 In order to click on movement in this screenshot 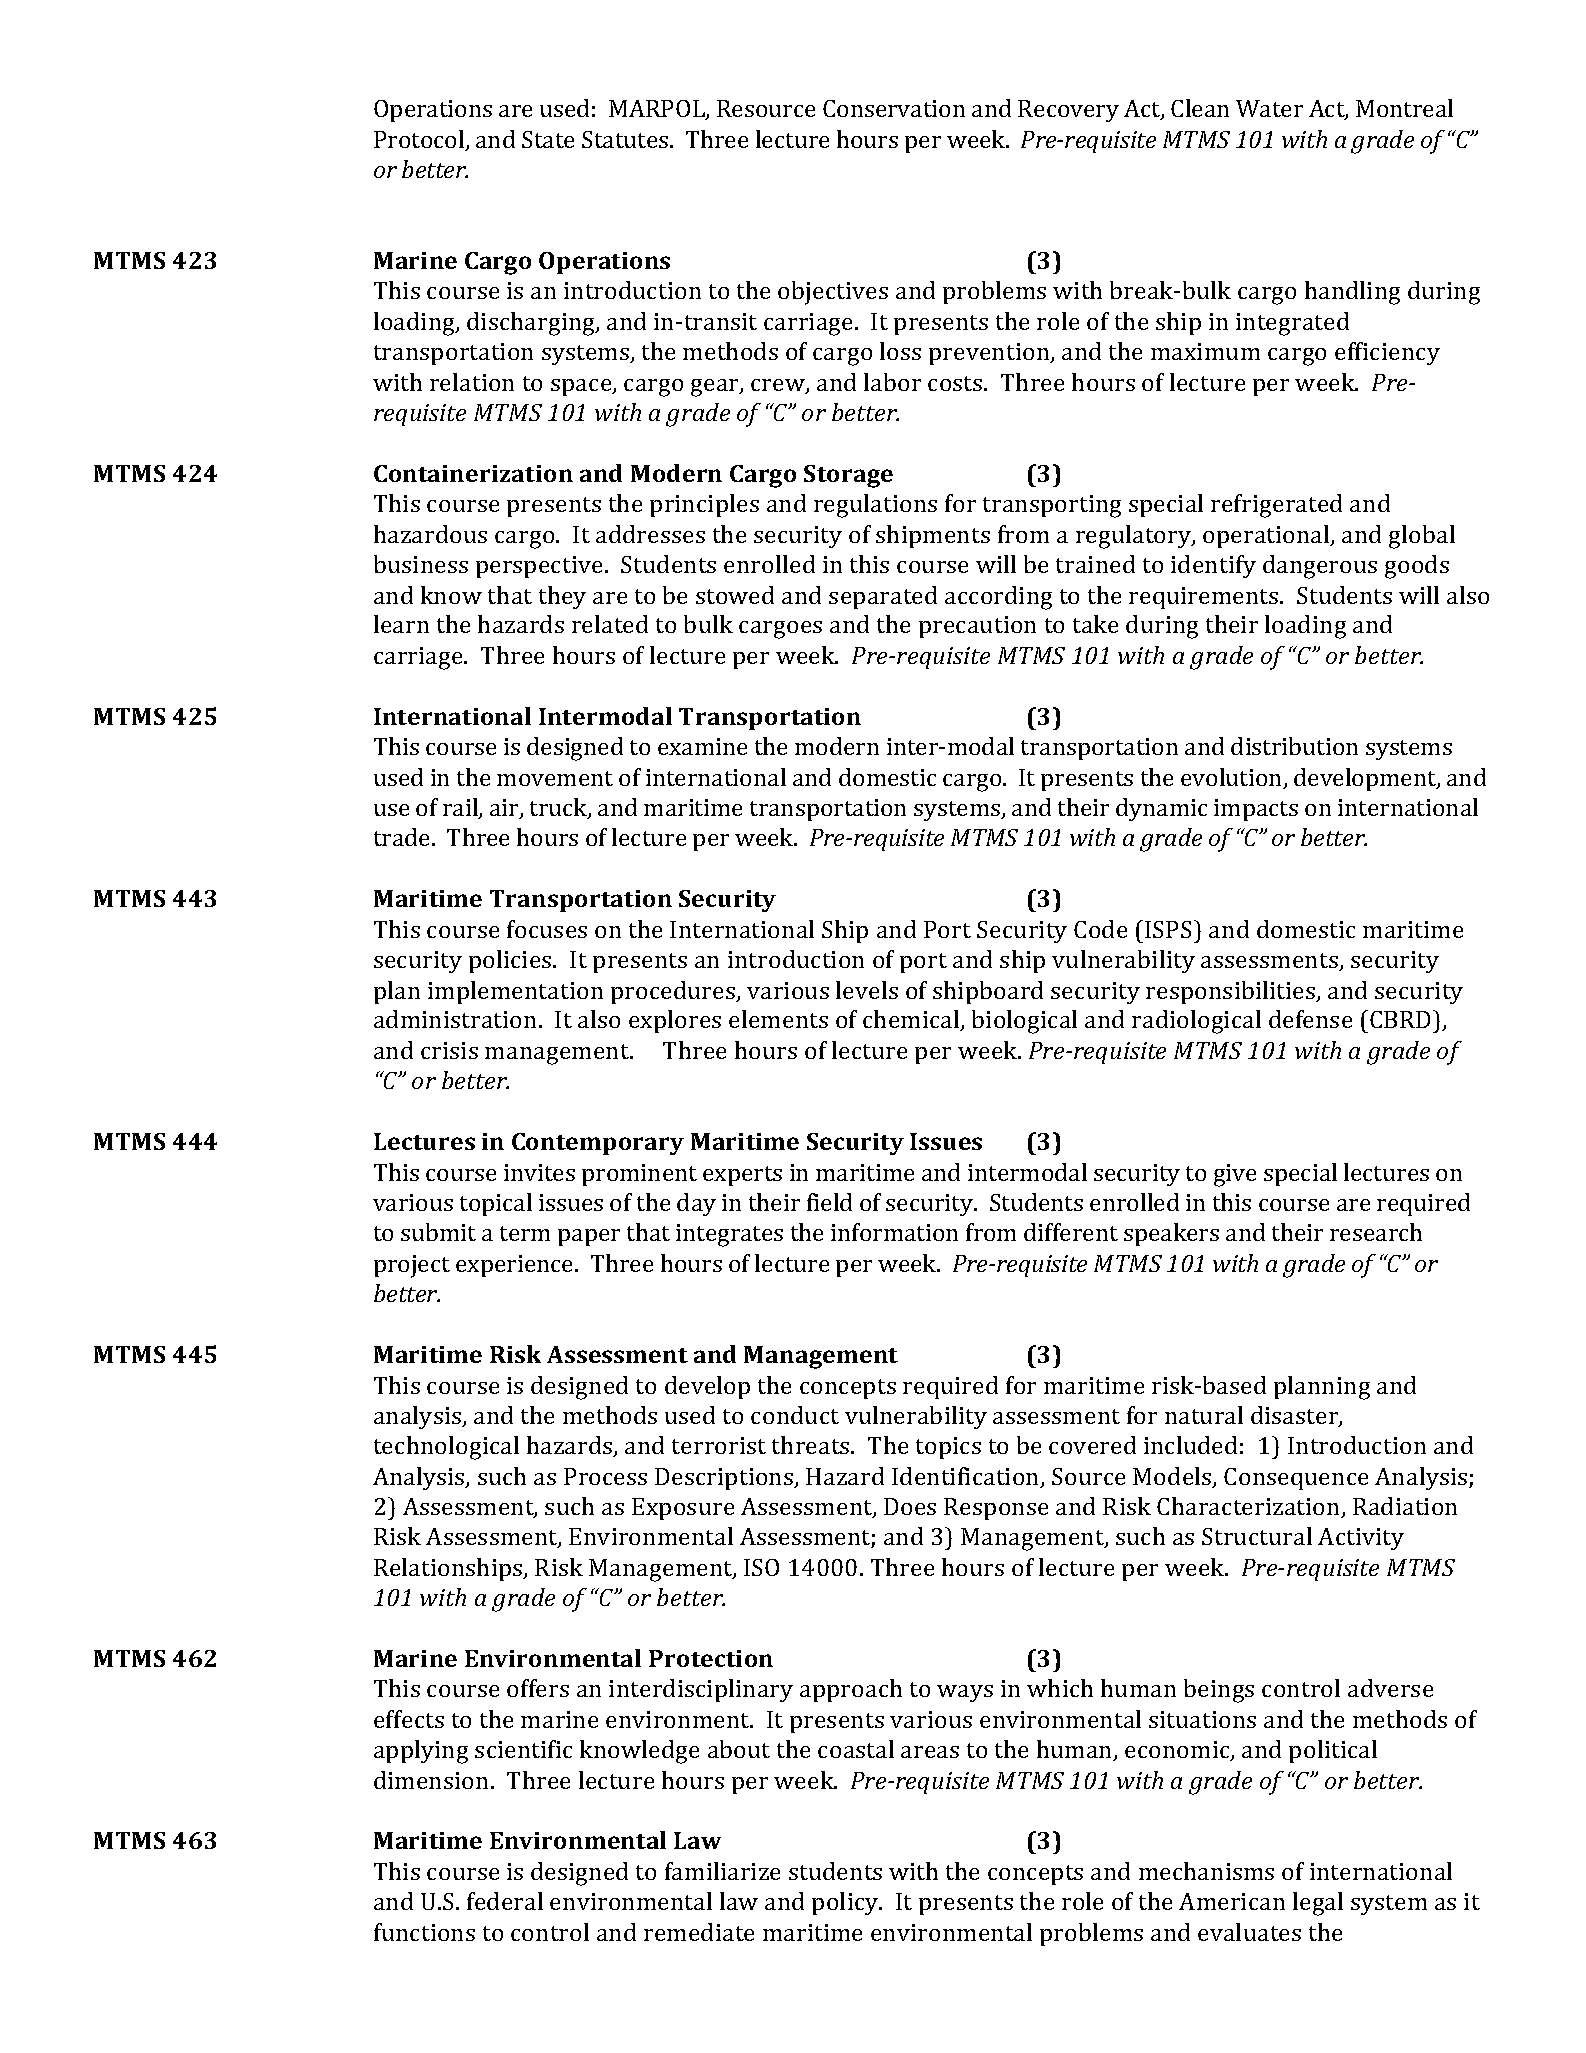, I will do `click(555, 778)`.
